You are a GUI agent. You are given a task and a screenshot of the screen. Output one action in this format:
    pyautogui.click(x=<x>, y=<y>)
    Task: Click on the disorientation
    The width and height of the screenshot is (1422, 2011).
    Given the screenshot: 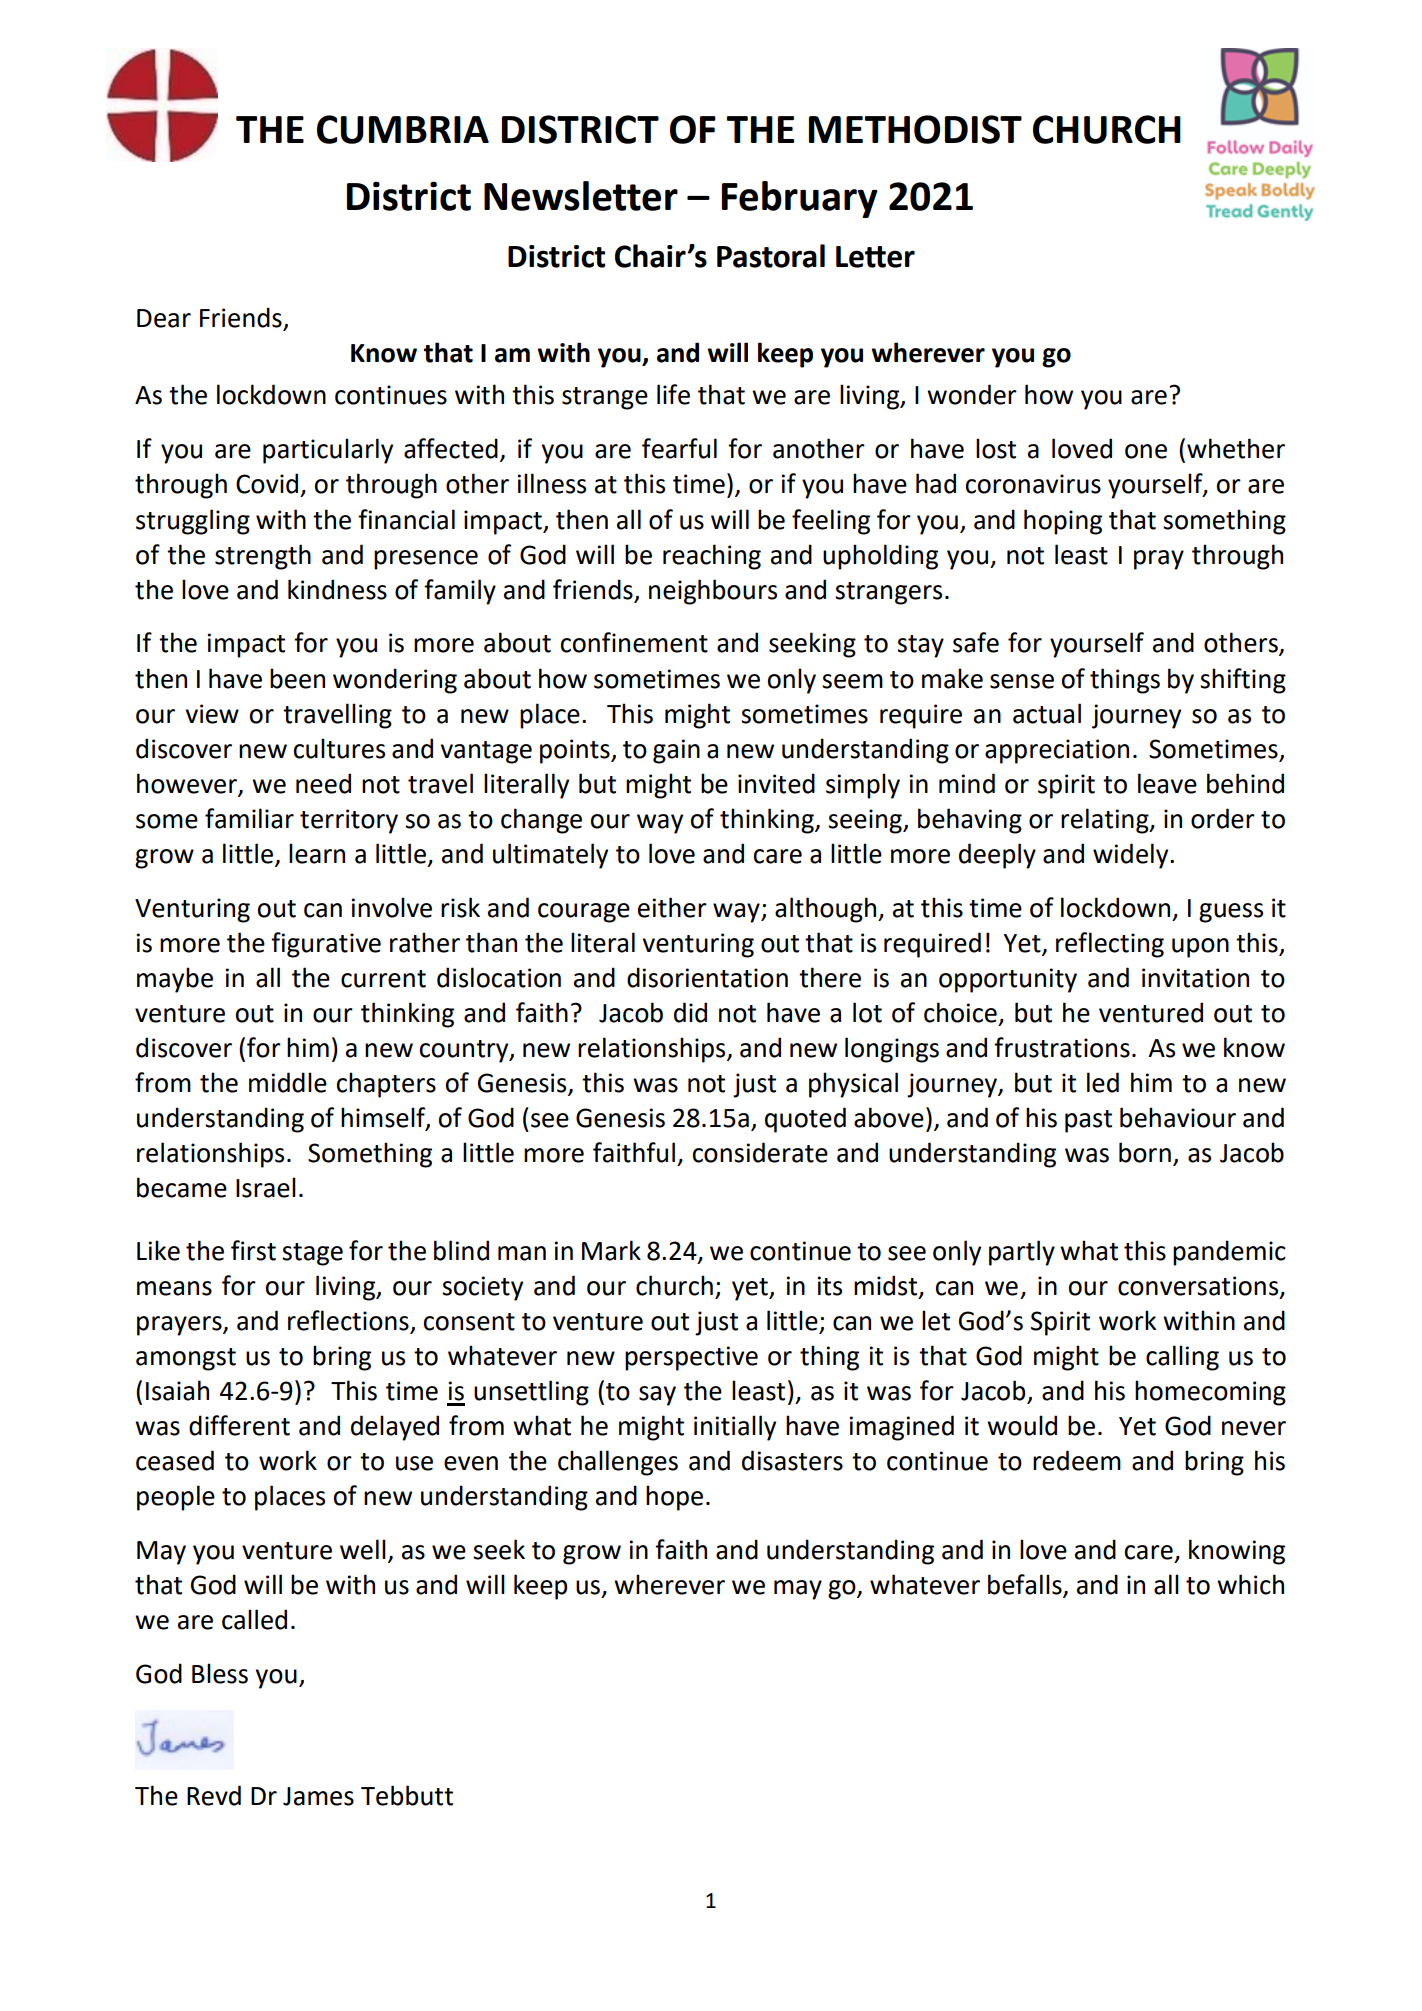 What is the action you would take?
    pyautogui.click(x=707, y=977)
